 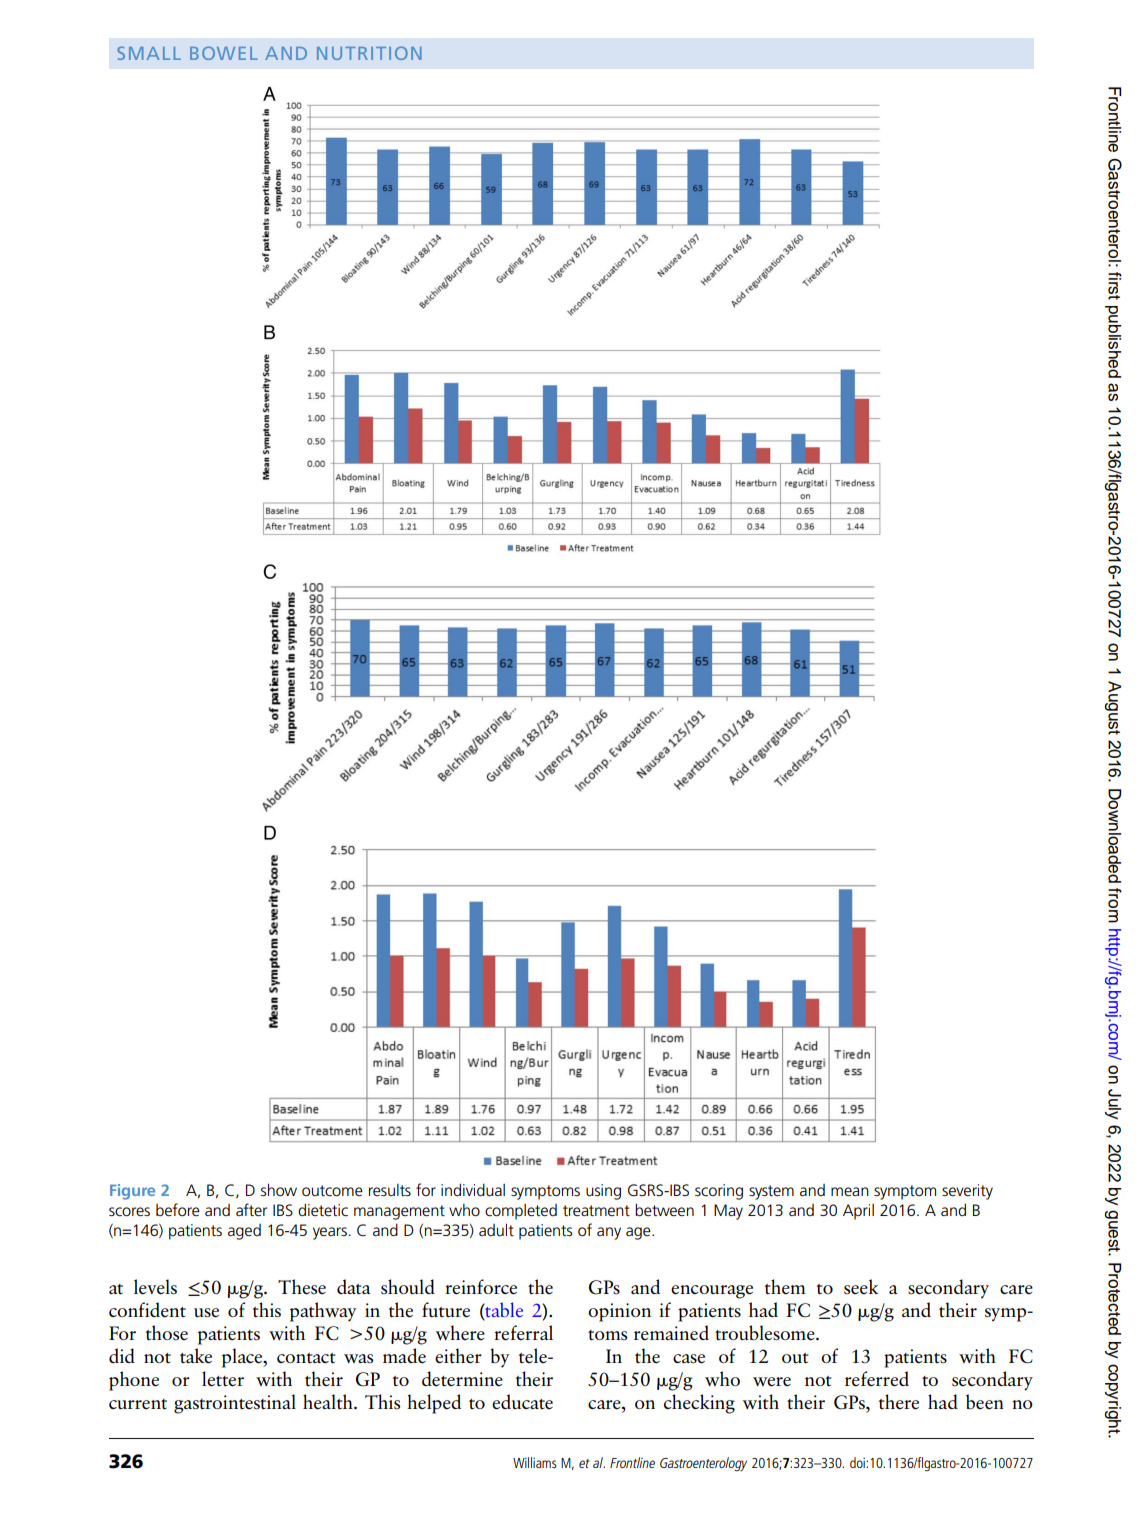 I want to click on individual, so click(x=473, y=1189).
